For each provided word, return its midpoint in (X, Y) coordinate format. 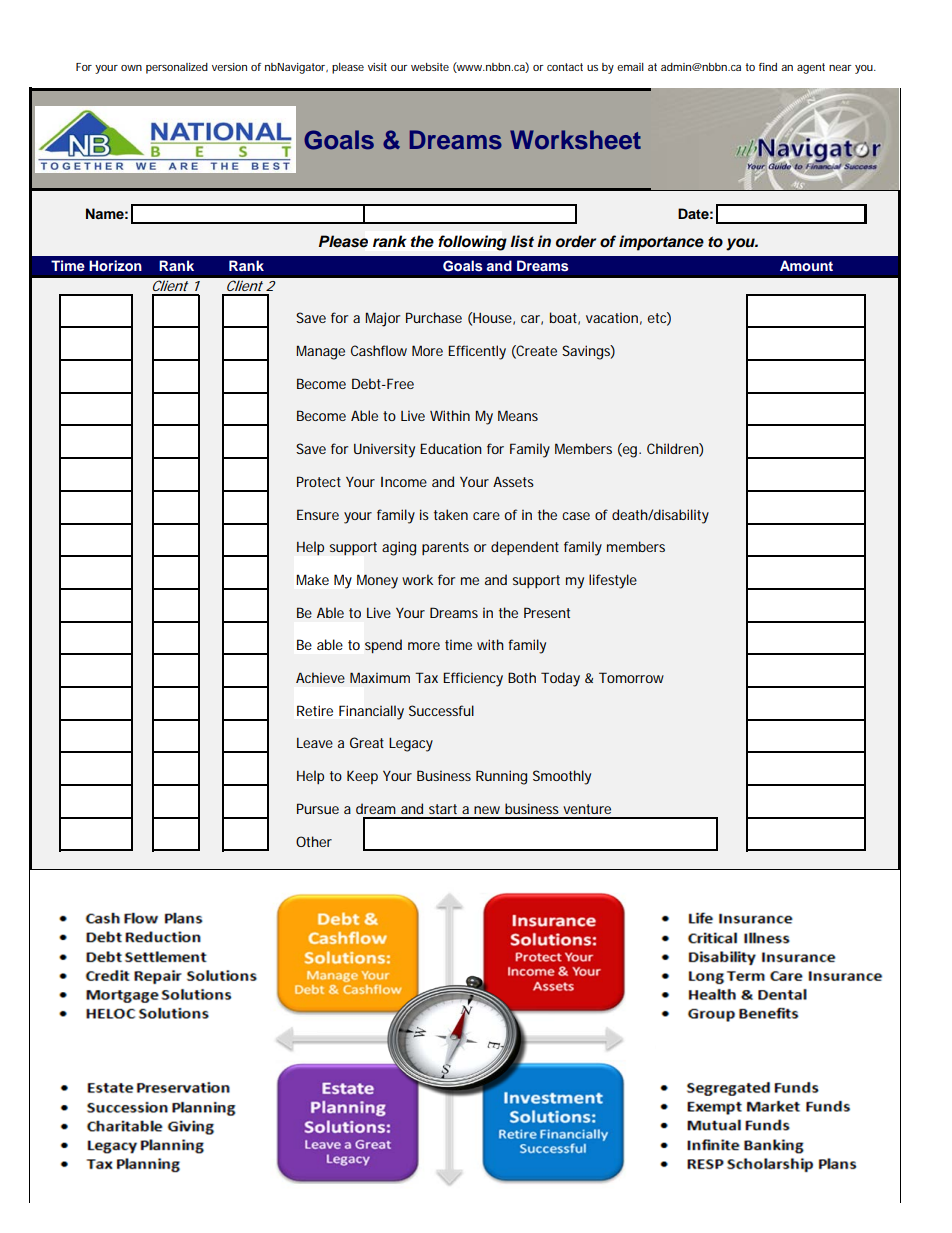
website (430, 67)
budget (183, 918)
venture (587, 809)
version (229, 67)
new (487, 810)
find (768, 67)
